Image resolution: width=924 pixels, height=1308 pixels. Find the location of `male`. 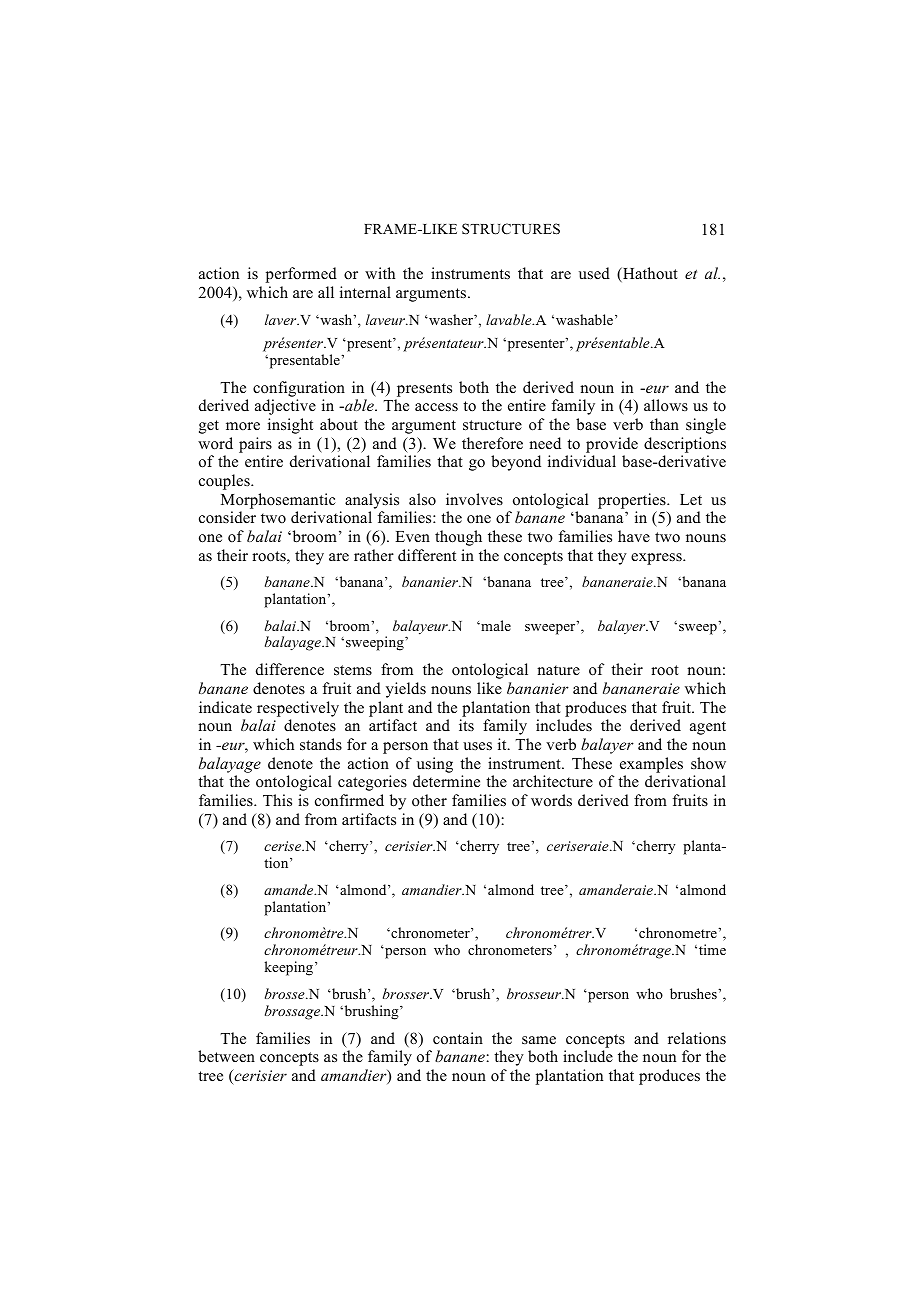

male is located at coordinates (495, 625).
